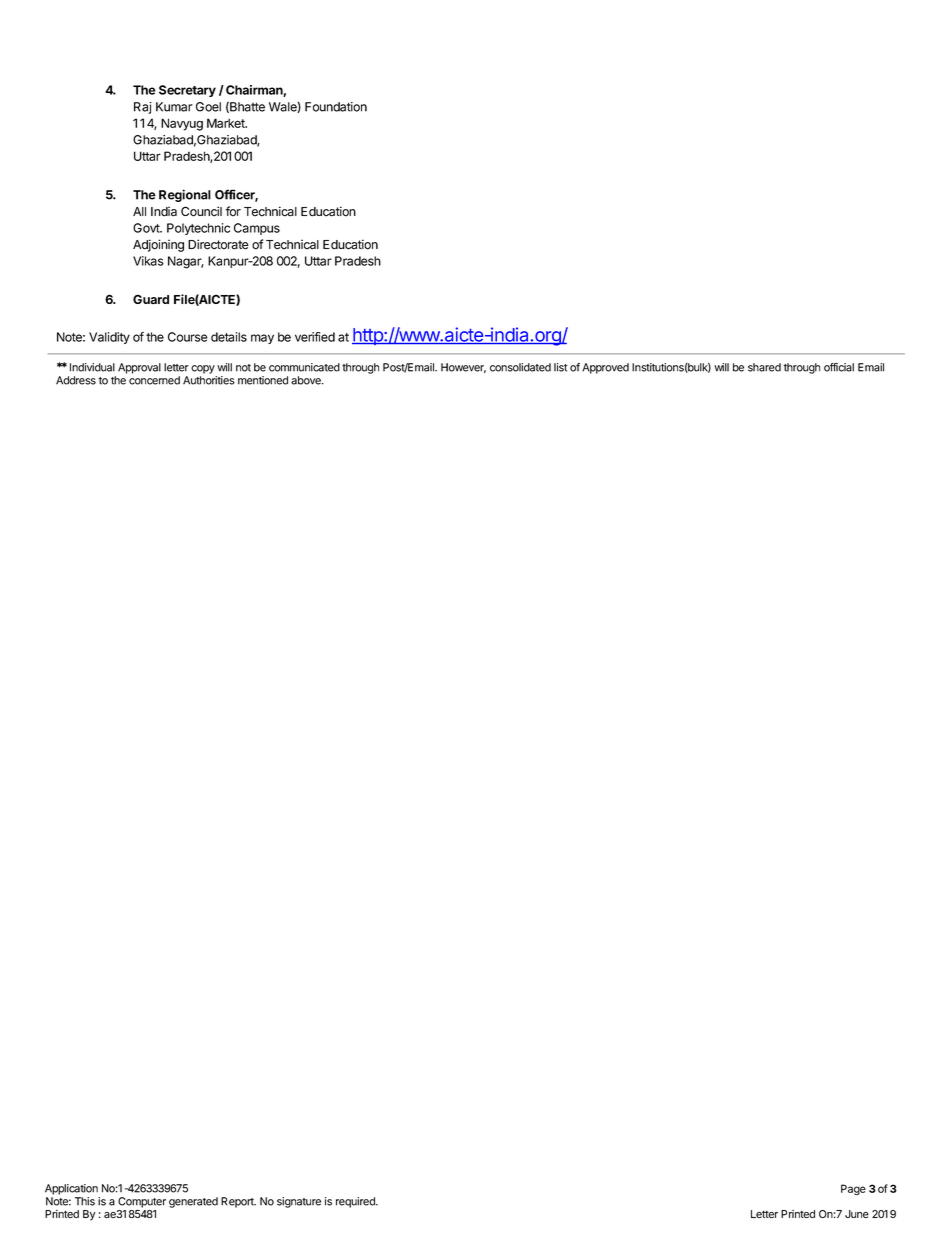 Image resolution: width=952 pixels, height=1233 pixels. What do you see at coordinates (560, 367) in the screenshot?
I see `list` at bounding box center [560, 367].
